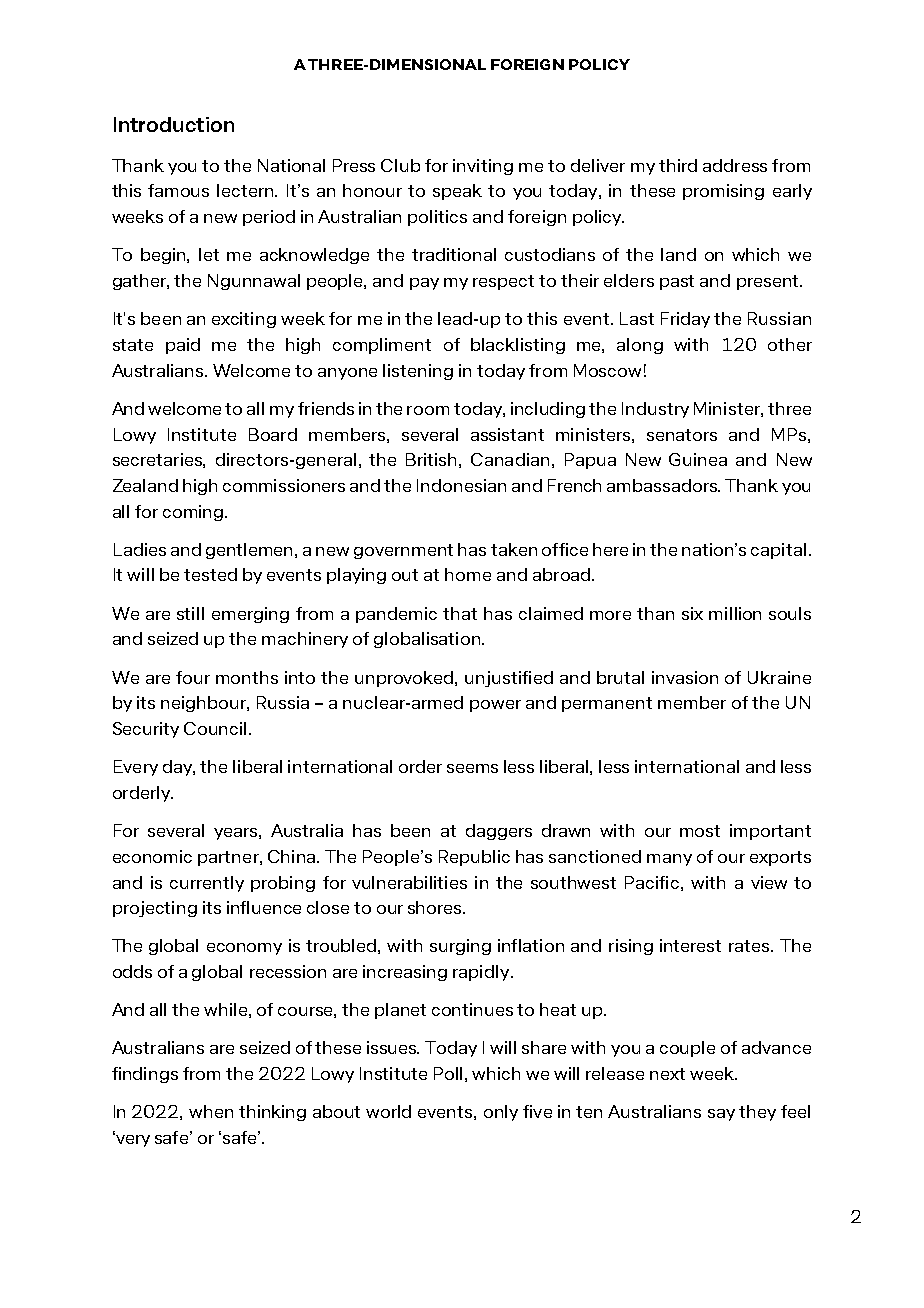 The width and height of the screenshot is (924, 1308). I want to click on view, so click(769, 882).
